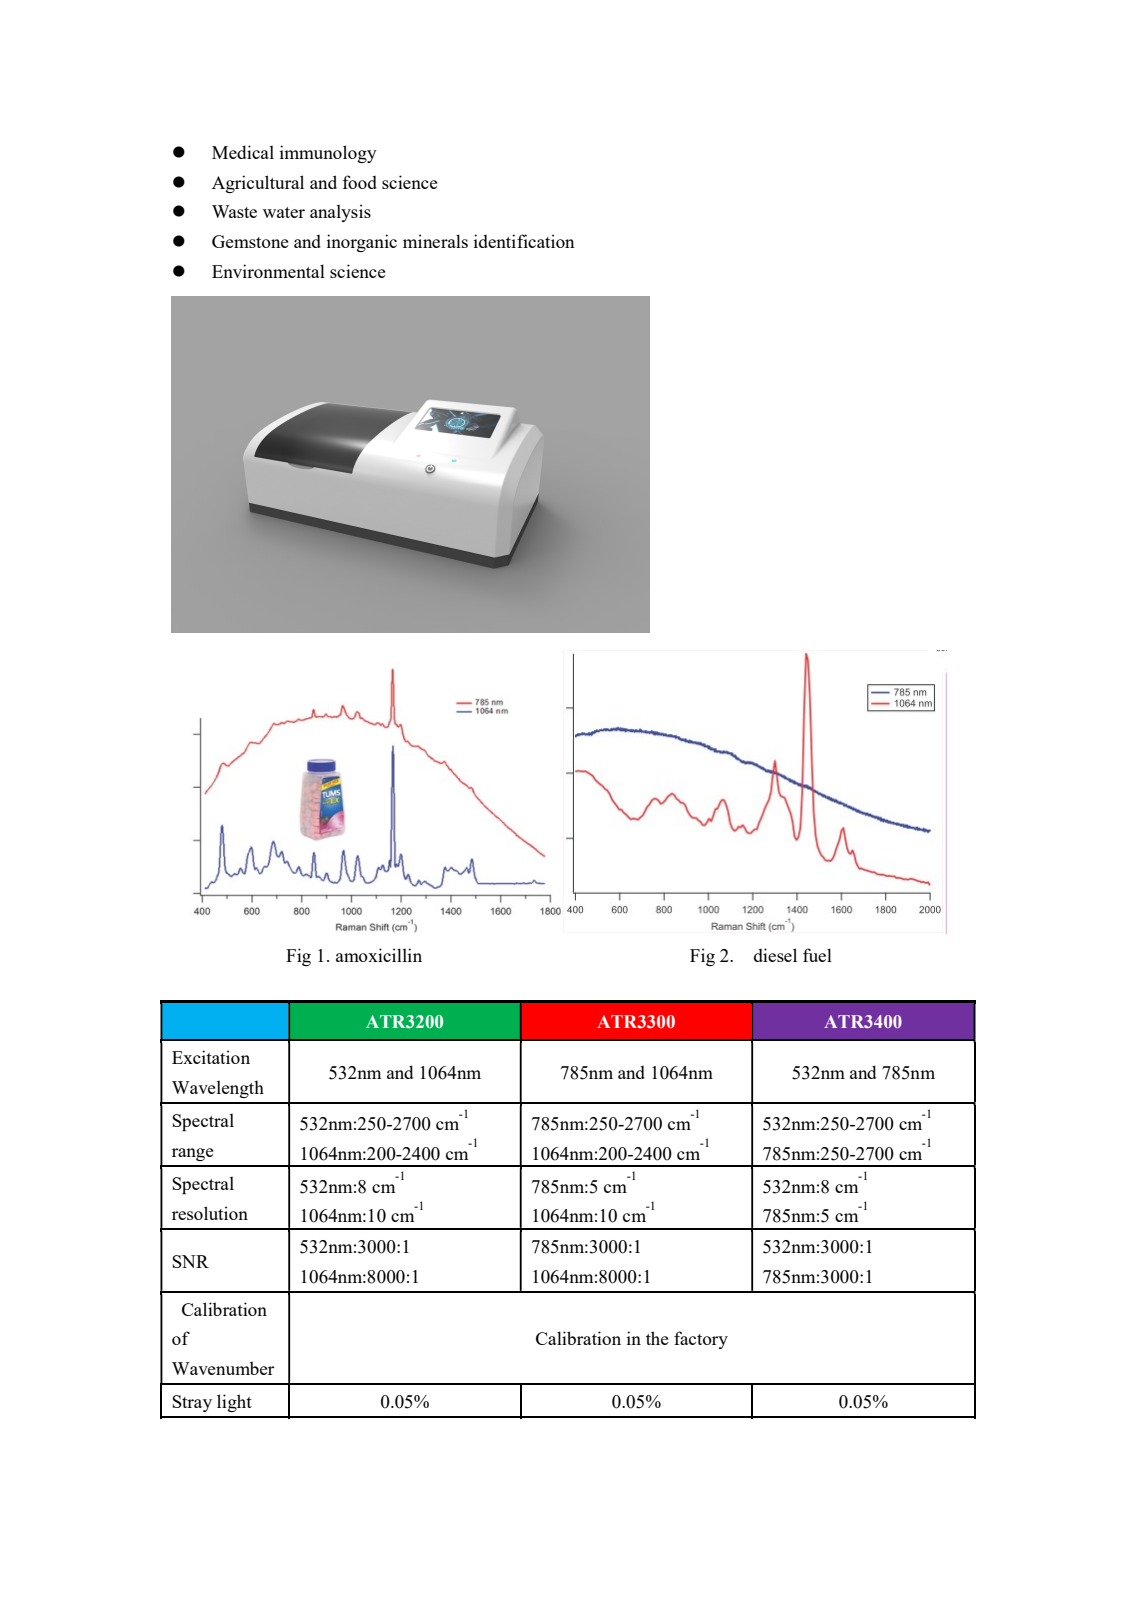  I want to click on diesel, so click(775, 955).
